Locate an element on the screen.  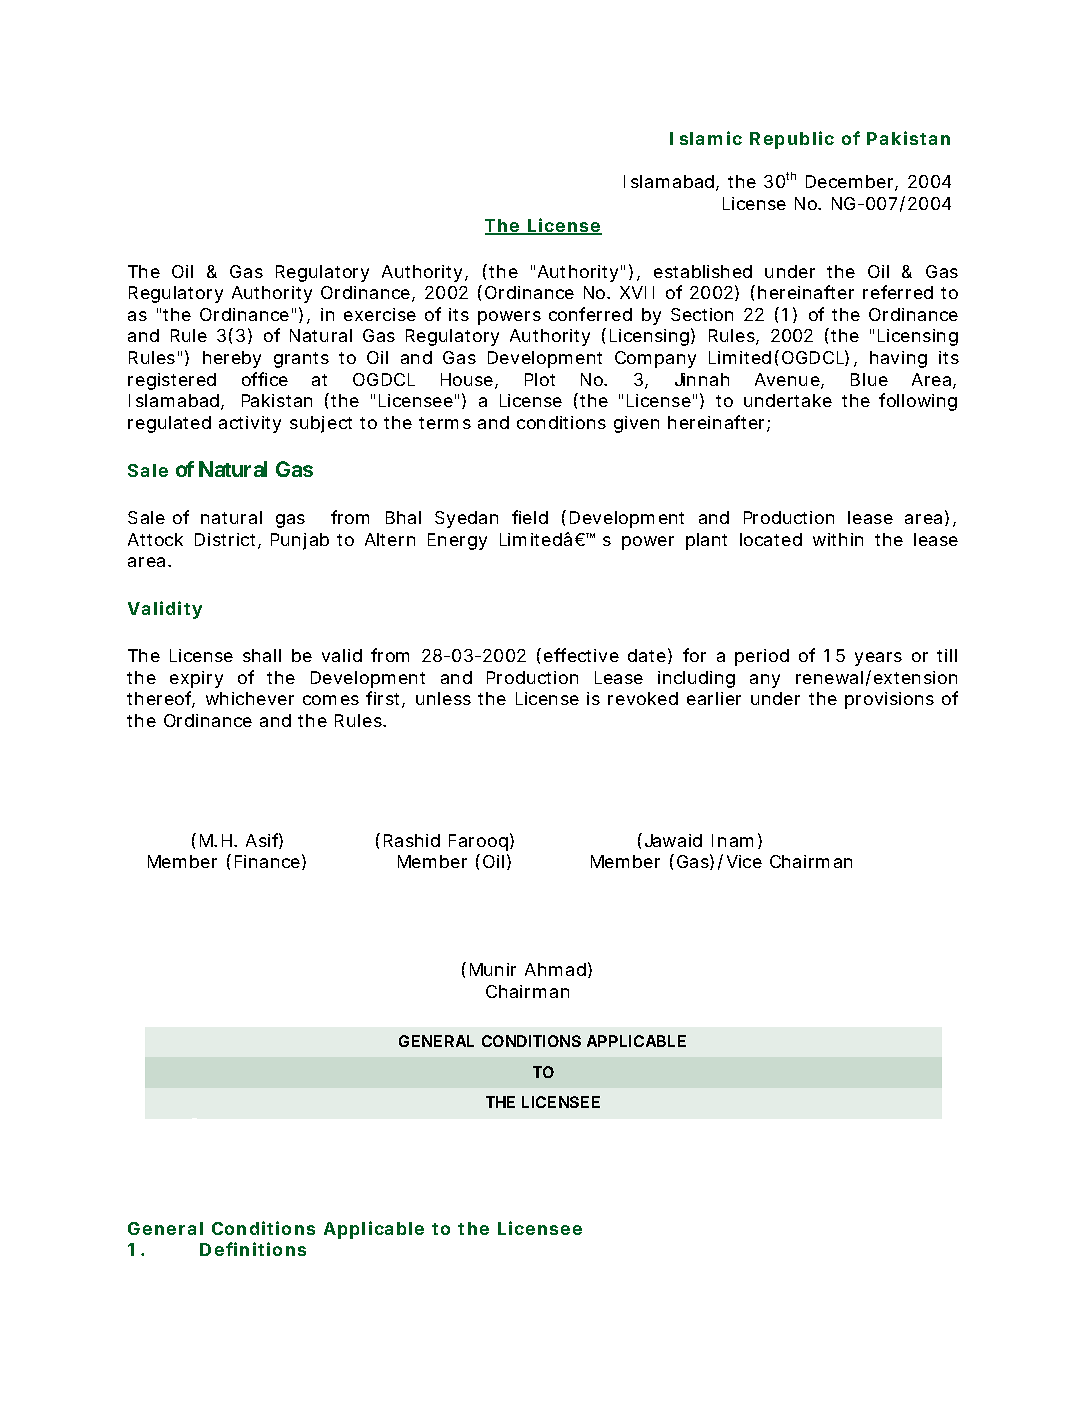
Definitions is located at coordinates (253, 1249).
